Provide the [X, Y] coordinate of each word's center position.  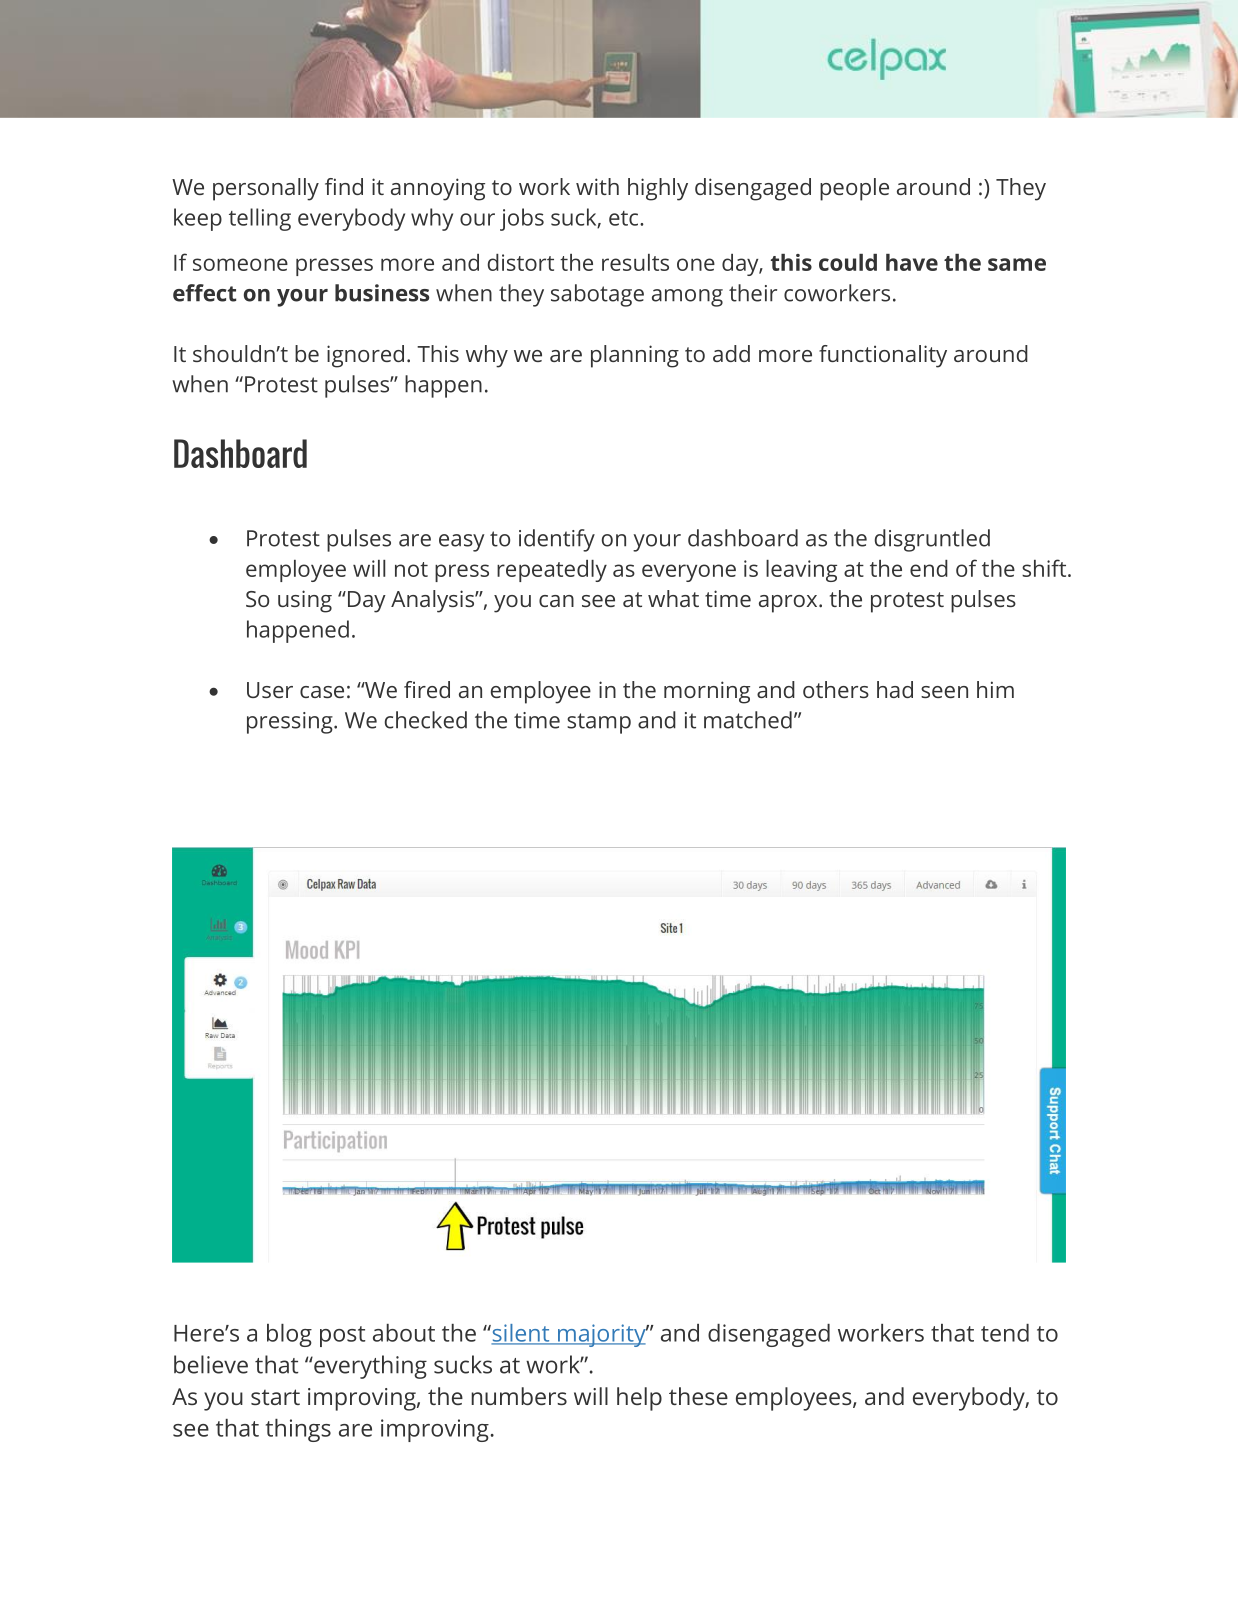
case [322, 692]
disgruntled [932, 540]
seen [944, 692]
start [275, 1397]
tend [1005, 1333]
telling [260, 219]
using [305, 601]
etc [625, 218]
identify [557, 540]
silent [521, 1334]
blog [289, 1335]
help [639, 1399]
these [698, 1396]
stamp [599, 723]
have [912, 262]
